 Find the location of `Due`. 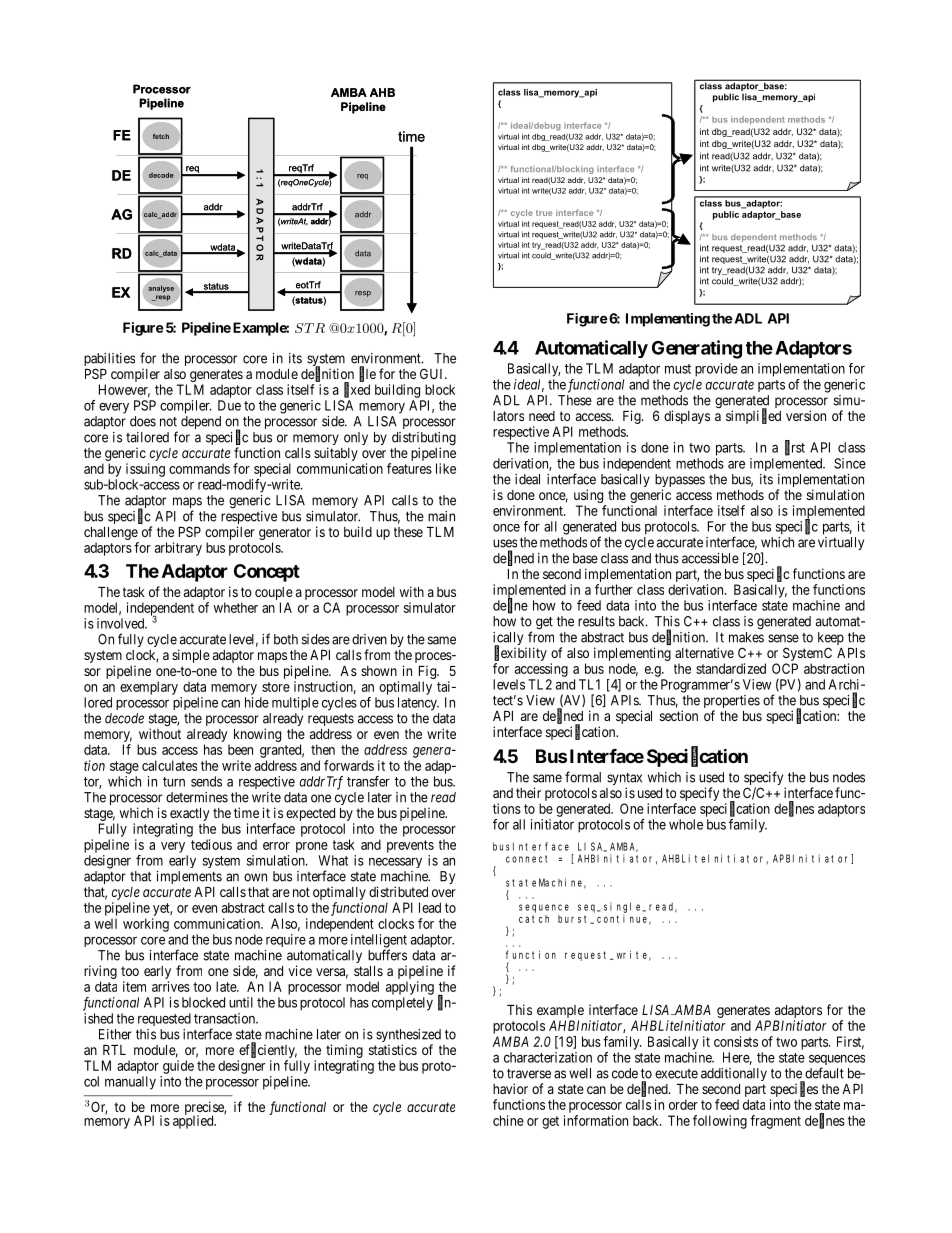

Due is located at coordinates (229, 405).
